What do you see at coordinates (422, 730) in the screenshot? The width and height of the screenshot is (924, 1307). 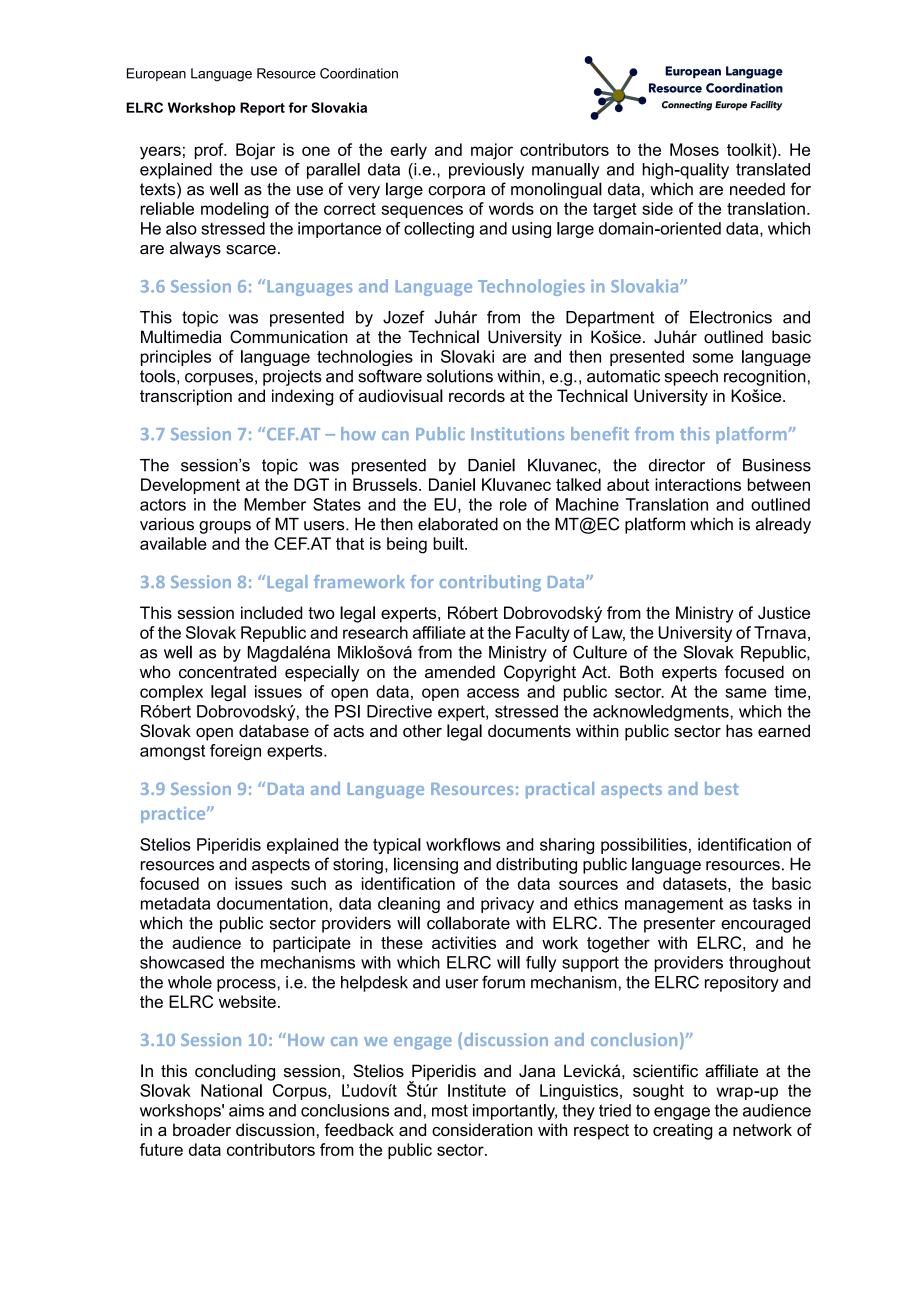 I see `other` at bounding box center [422, 730].
